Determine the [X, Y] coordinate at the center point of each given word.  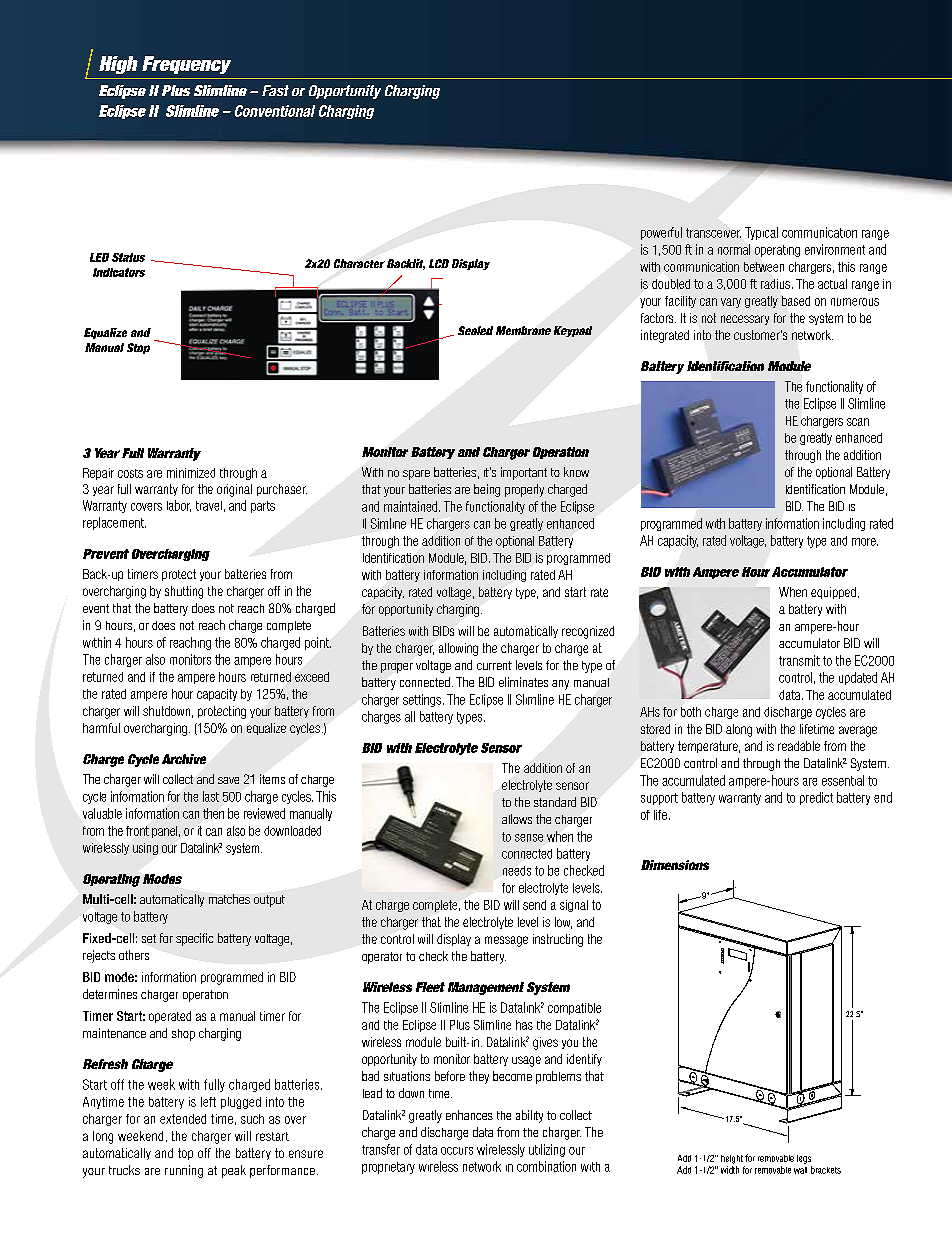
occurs [457, 1151]
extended [183, 1119]
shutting [184, 592]
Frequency [186, 65]
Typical [761, 233]
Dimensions [675, 865]
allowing [458, 649]
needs [517, 871]
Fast [275, 90]
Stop [138, 348]
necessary [745, 320]
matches [229, 899]
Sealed [475, 330]
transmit [799, 660]
